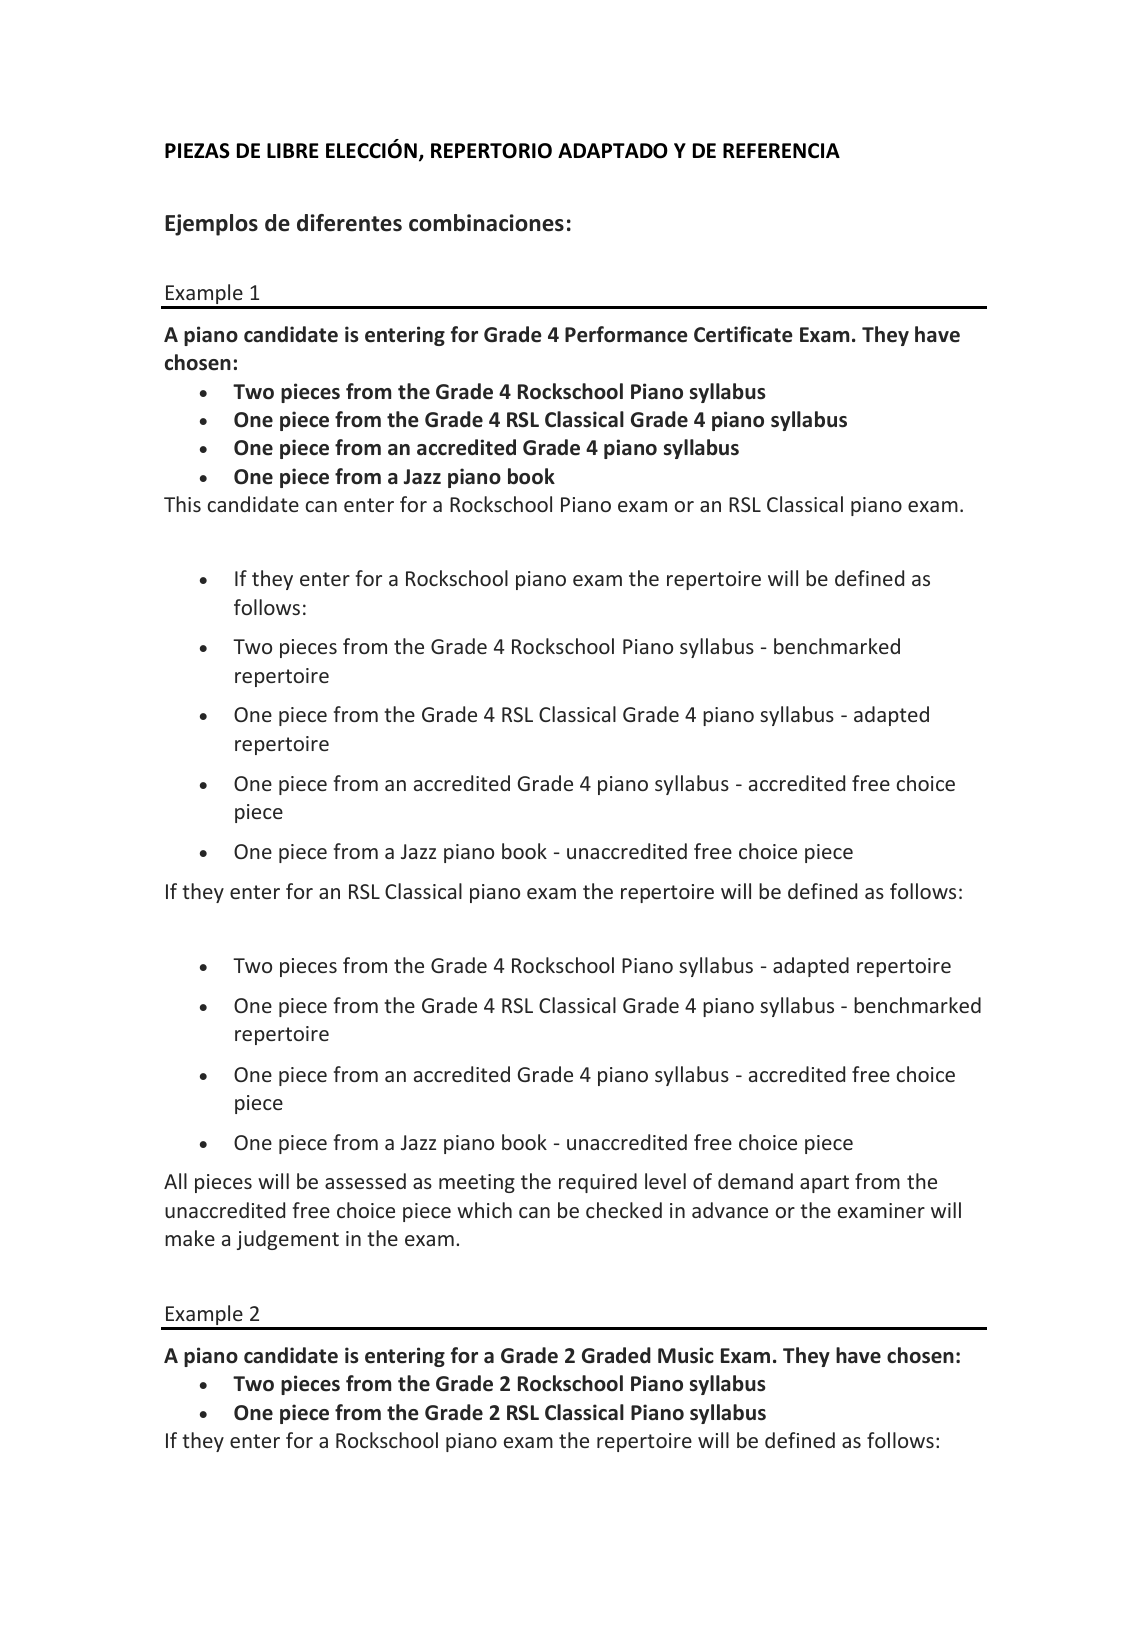  I want to click on judgement, so click(288, 1240).
